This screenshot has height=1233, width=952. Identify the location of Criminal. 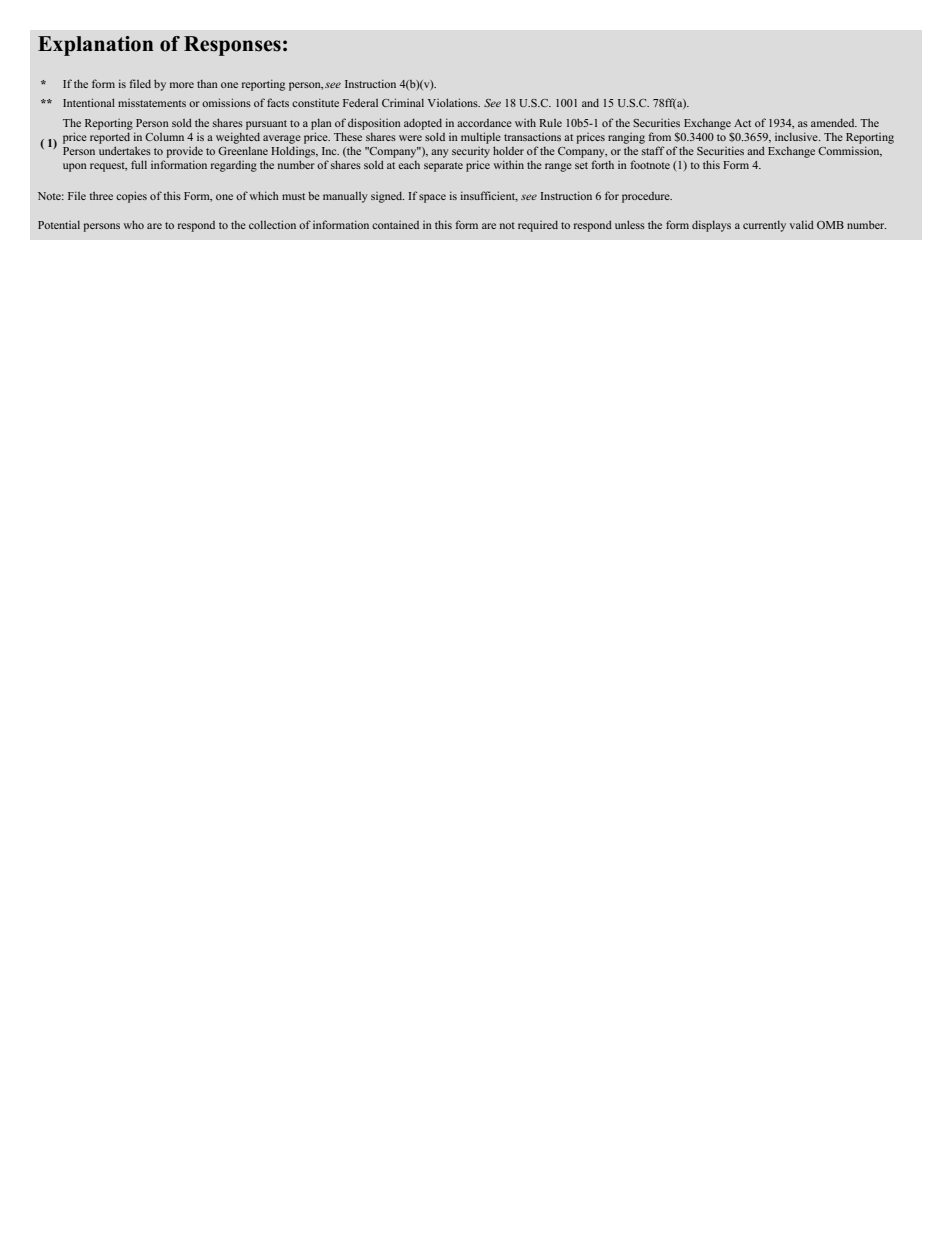
(403, 102).
